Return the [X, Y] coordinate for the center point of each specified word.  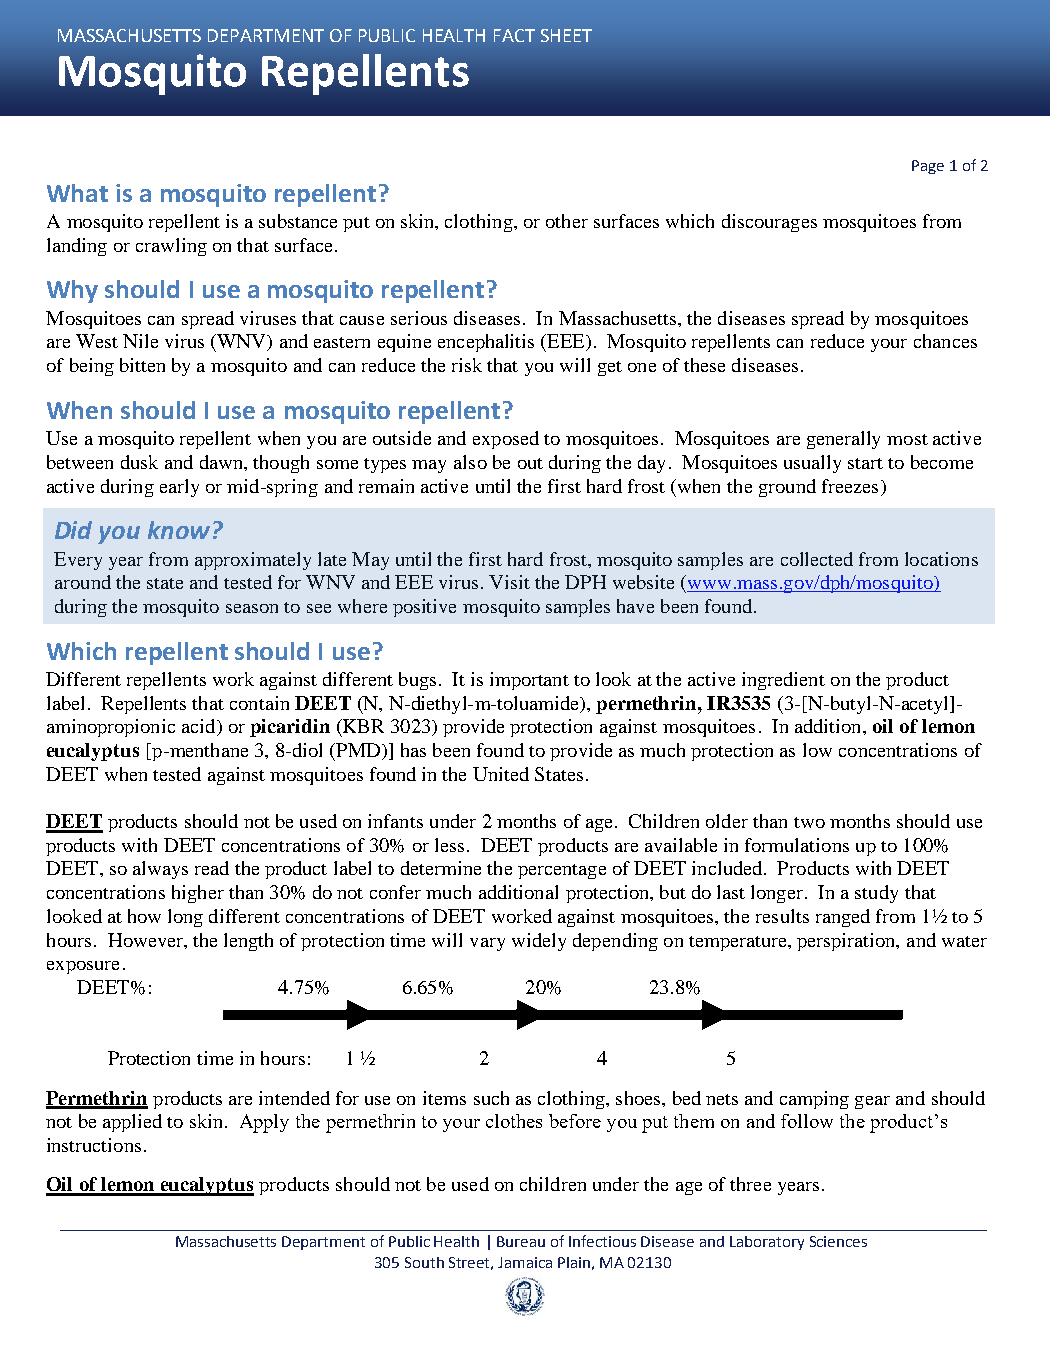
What [77, 193]
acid [200, 727]
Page [928, 167]
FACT [514, 35]
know [179, 530]
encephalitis [486, 343]
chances [945, 341]
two [809, 822]
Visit [509, 582]
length [248, 942]
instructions [94, 1145]
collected [817, 559]
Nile [140, 341]
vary [487, 944]
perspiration [847, 942]
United [501, 774]
